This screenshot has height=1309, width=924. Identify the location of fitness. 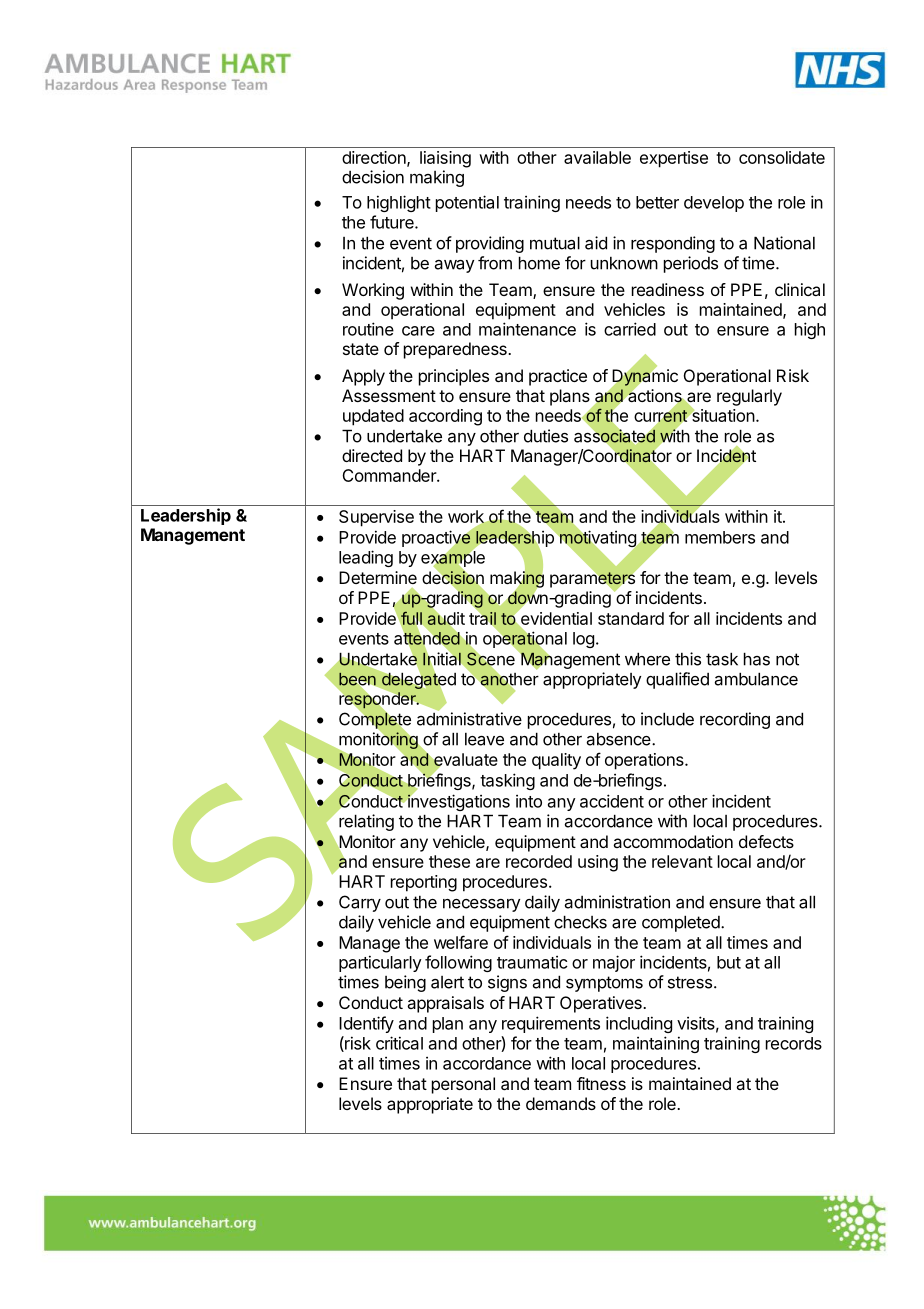
(601, 1083).
